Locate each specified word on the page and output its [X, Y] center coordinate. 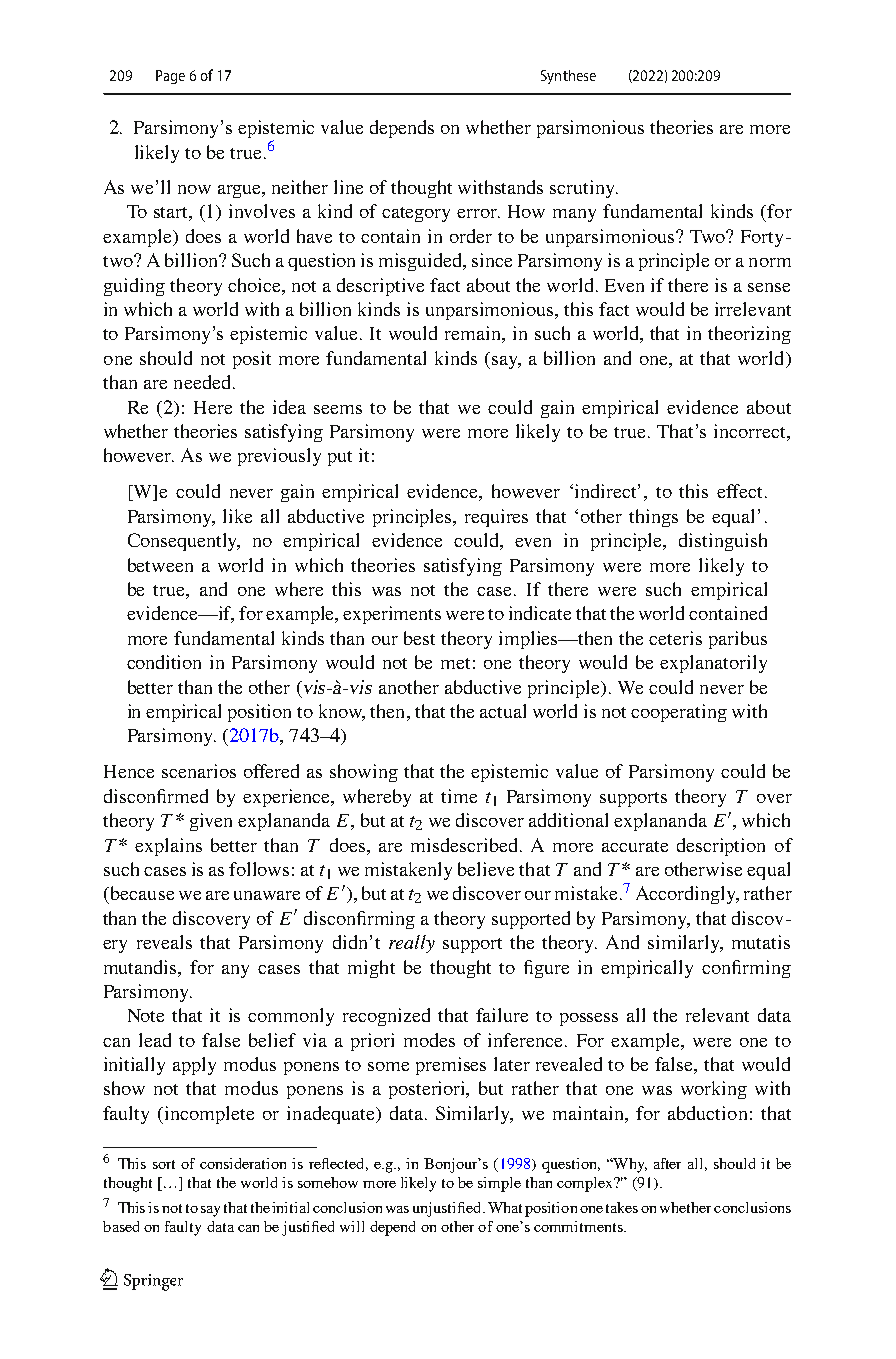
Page [170, 77]
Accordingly [687, 895]
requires [496, 518]
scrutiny [584, 189]
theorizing [749, 335]
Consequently [184, 542]
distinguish [723, 542]
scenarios [199, 771]
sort [164, 1164]
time [459, 796]
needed [202, 382]
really [412, 944]
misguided [422, 262]
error [478, 213]
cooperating [679, 713]
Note [146, 1015]
